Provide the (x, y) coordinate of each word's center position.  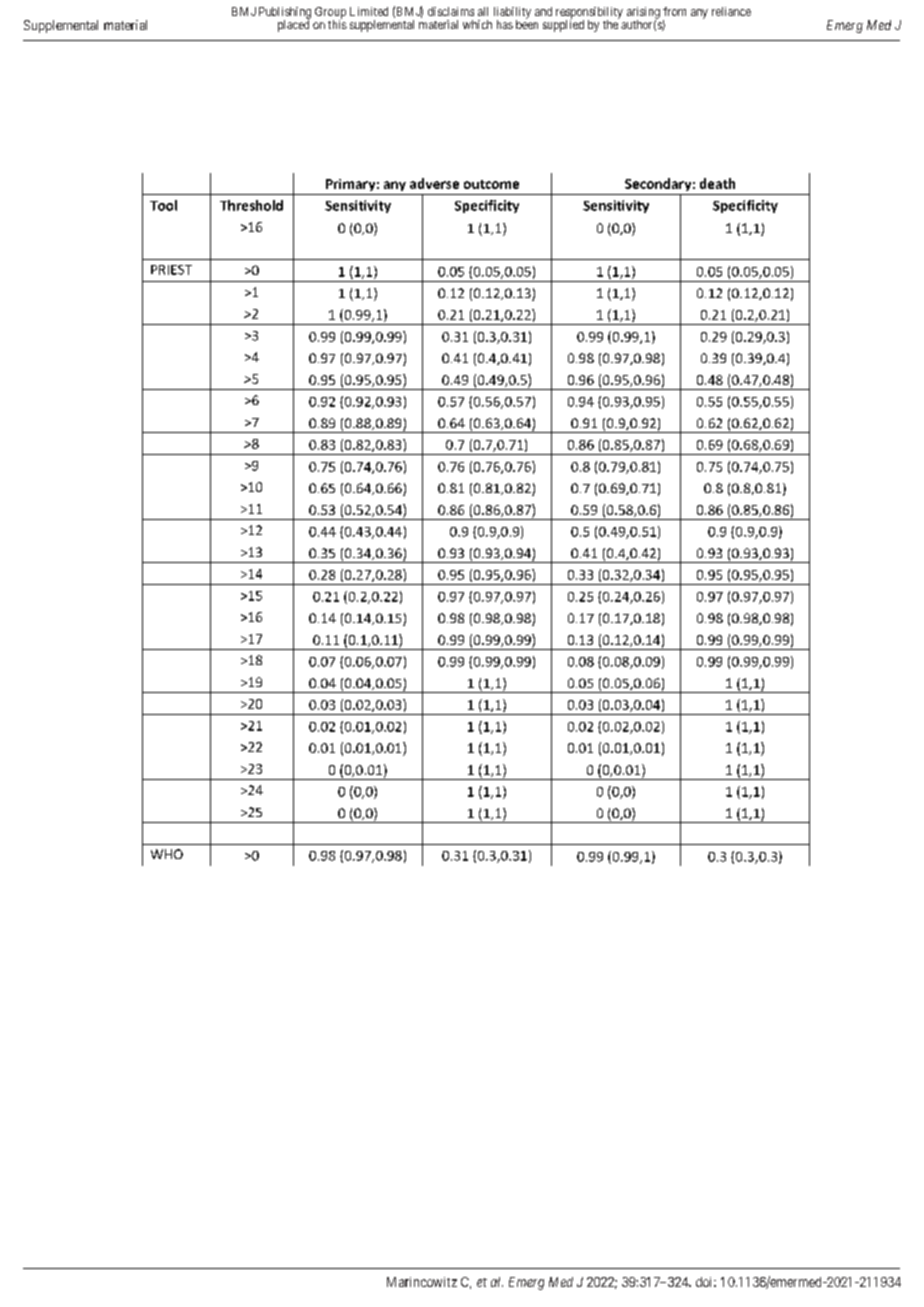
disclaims (451, 11)
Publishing (285, 14)
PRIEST (171, 270)
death (717, 183)
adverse (434, 183)
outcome (491, 184)
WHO (167, 854)
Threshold (251, 205)
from (674, 11)
